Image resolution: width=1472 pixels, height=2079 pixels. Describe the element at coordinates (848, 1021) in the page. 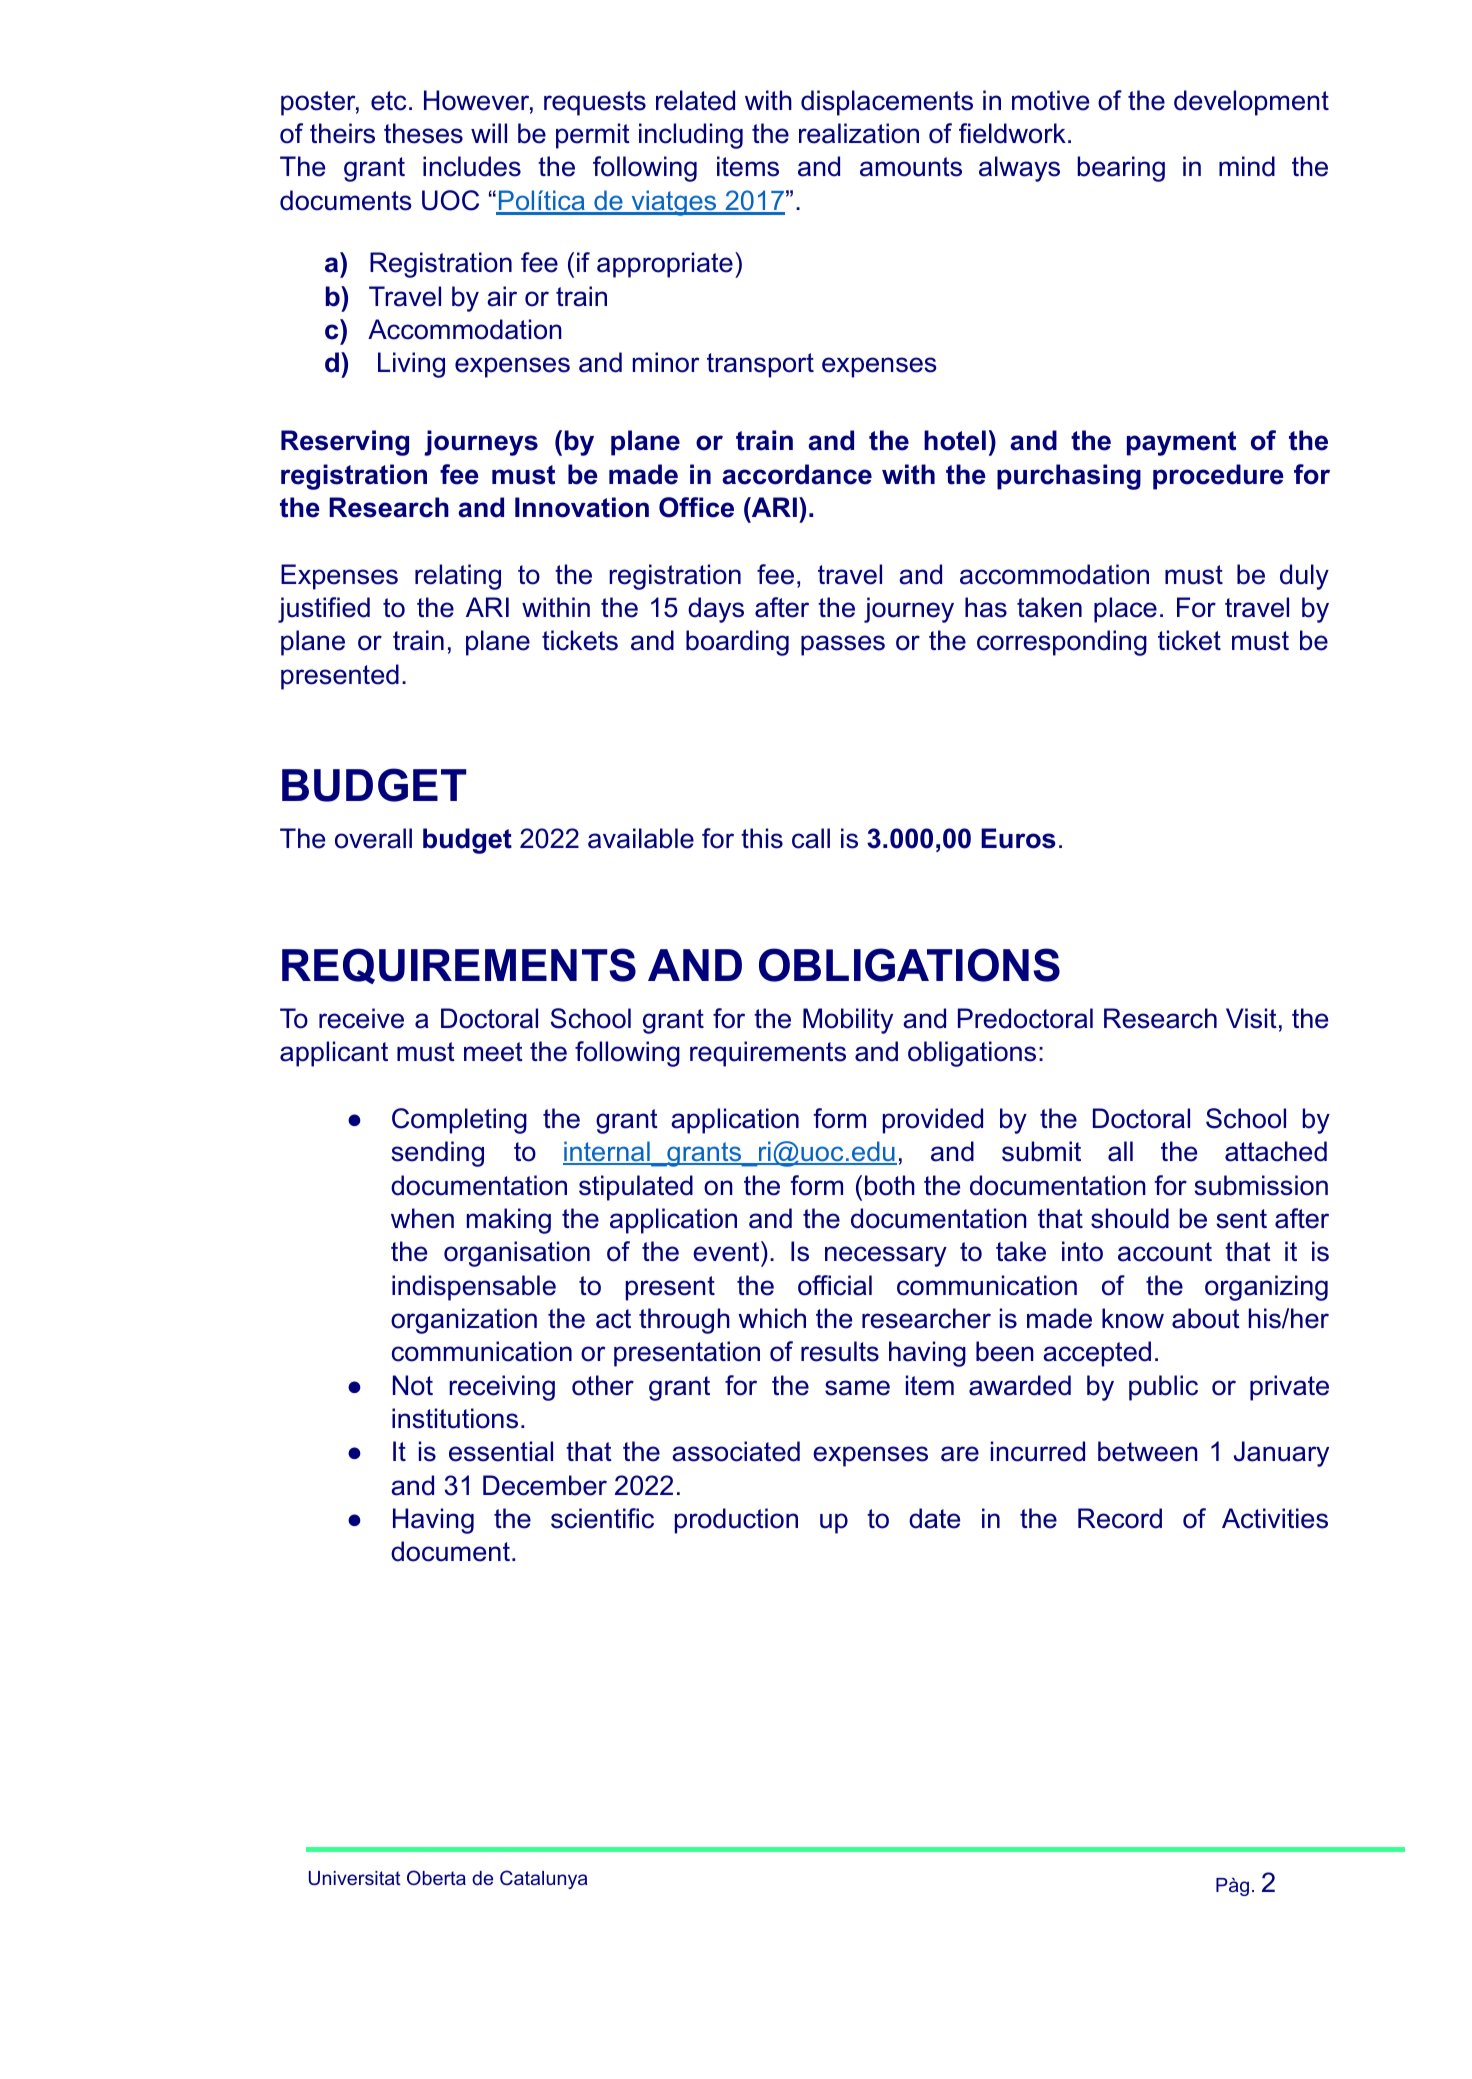

I see `Mobility` at that location.
